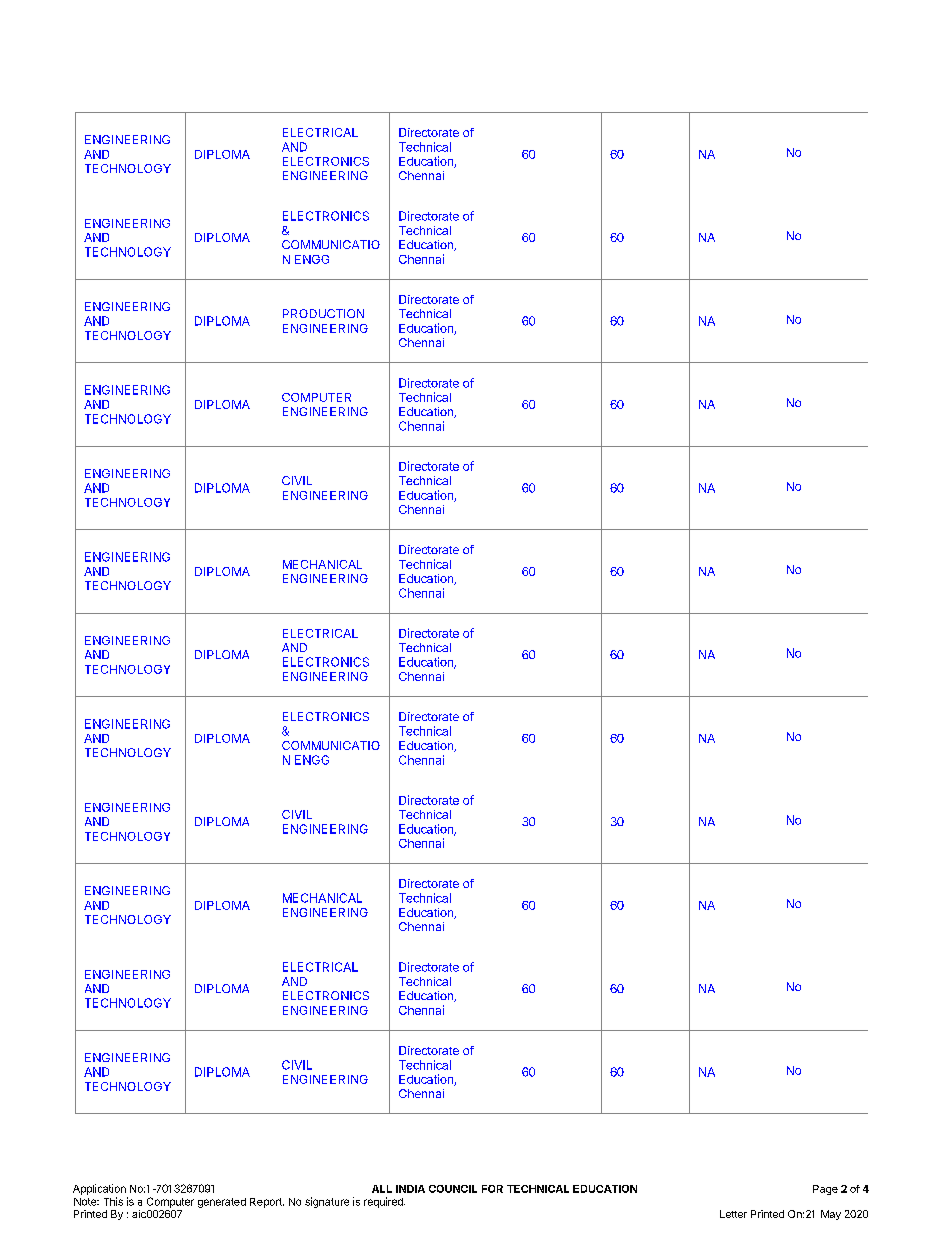  Describe the element at coordinates (410, 1189) in the document. I see `INDIA` at that location.
